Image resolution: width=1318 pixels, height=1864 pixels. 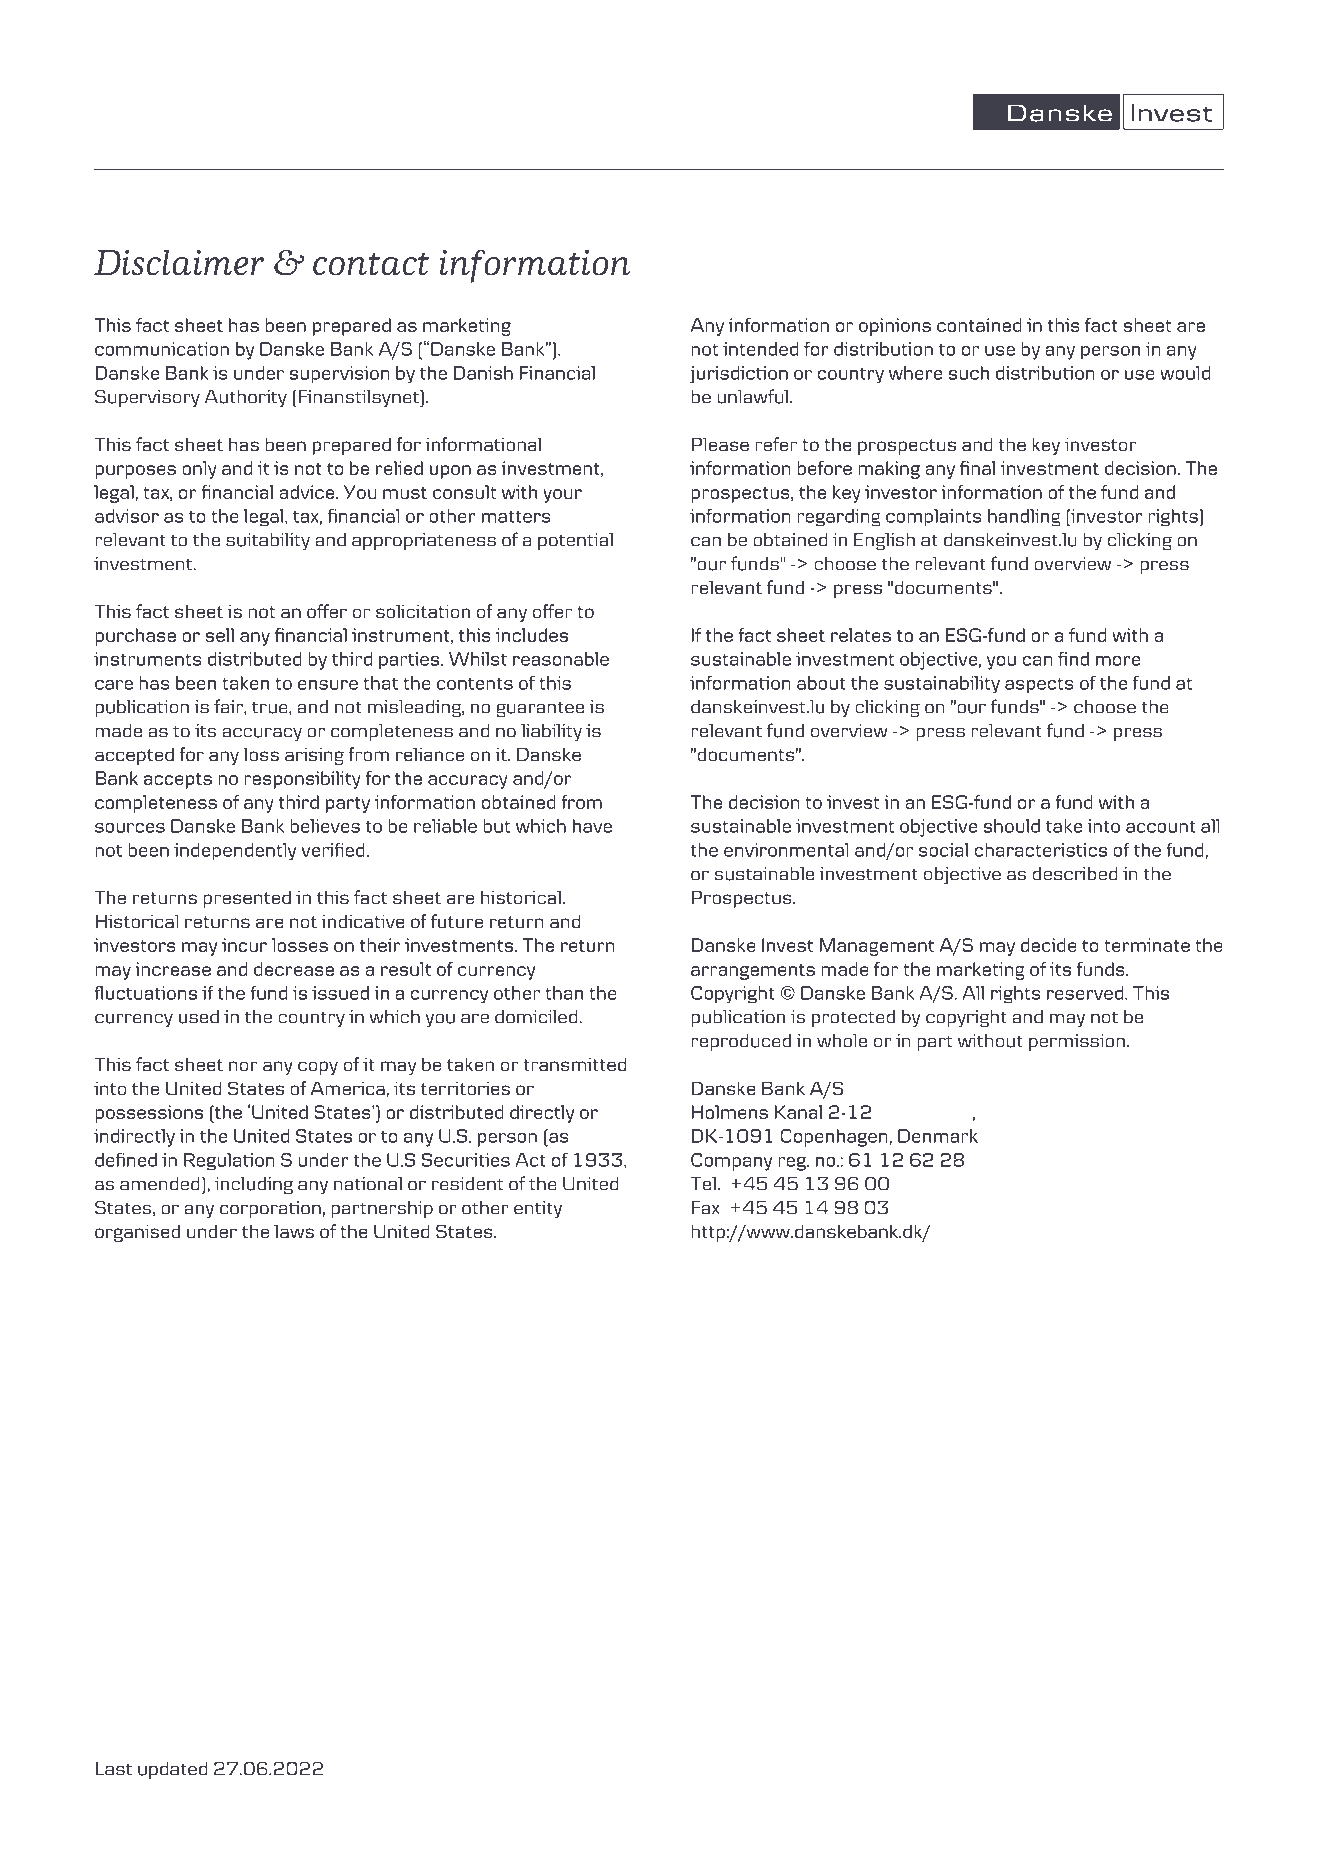 I want to click on Disclaimer, so click(x=179, y=262).
